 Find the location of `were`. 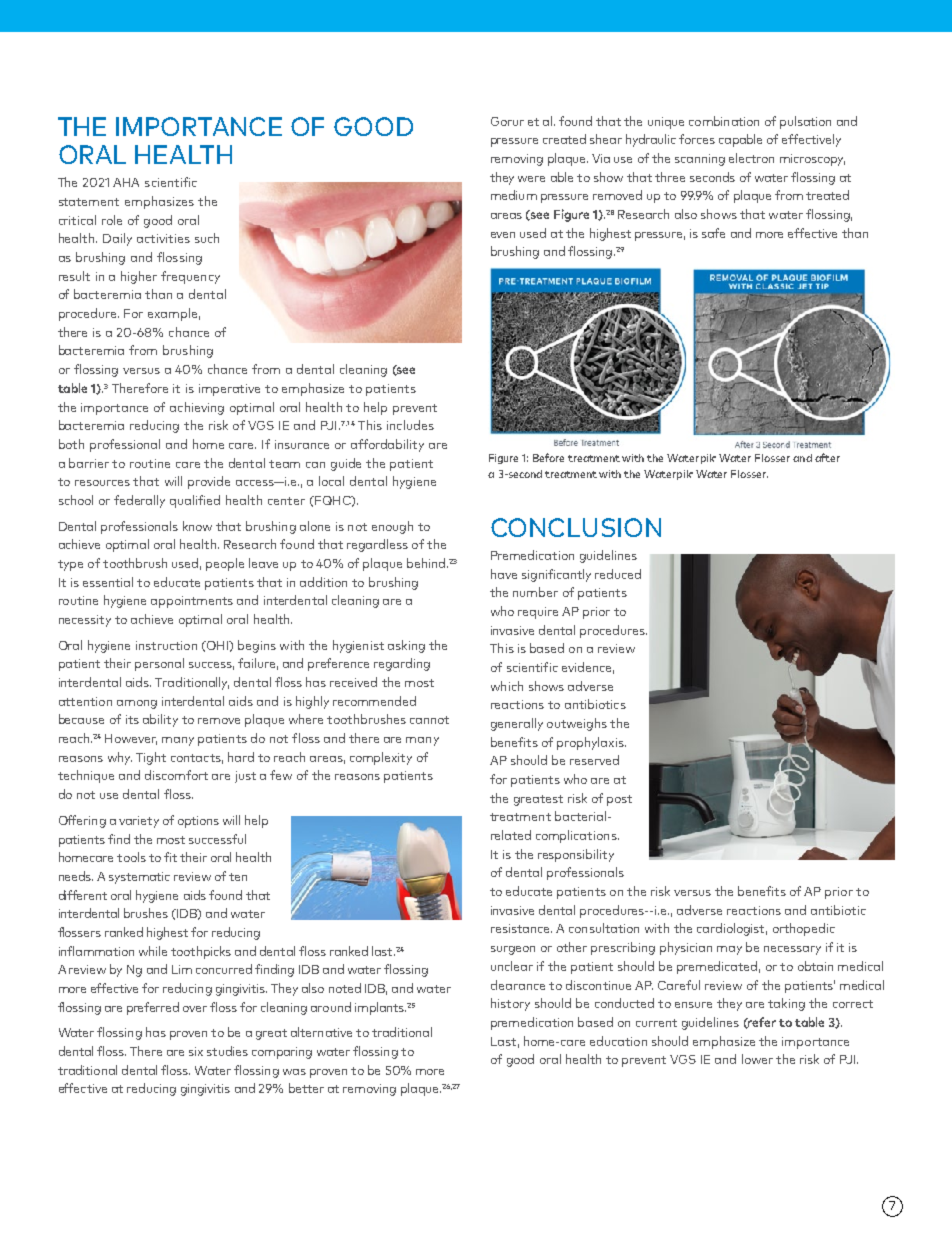

were is located at coordinates (531, 179).
